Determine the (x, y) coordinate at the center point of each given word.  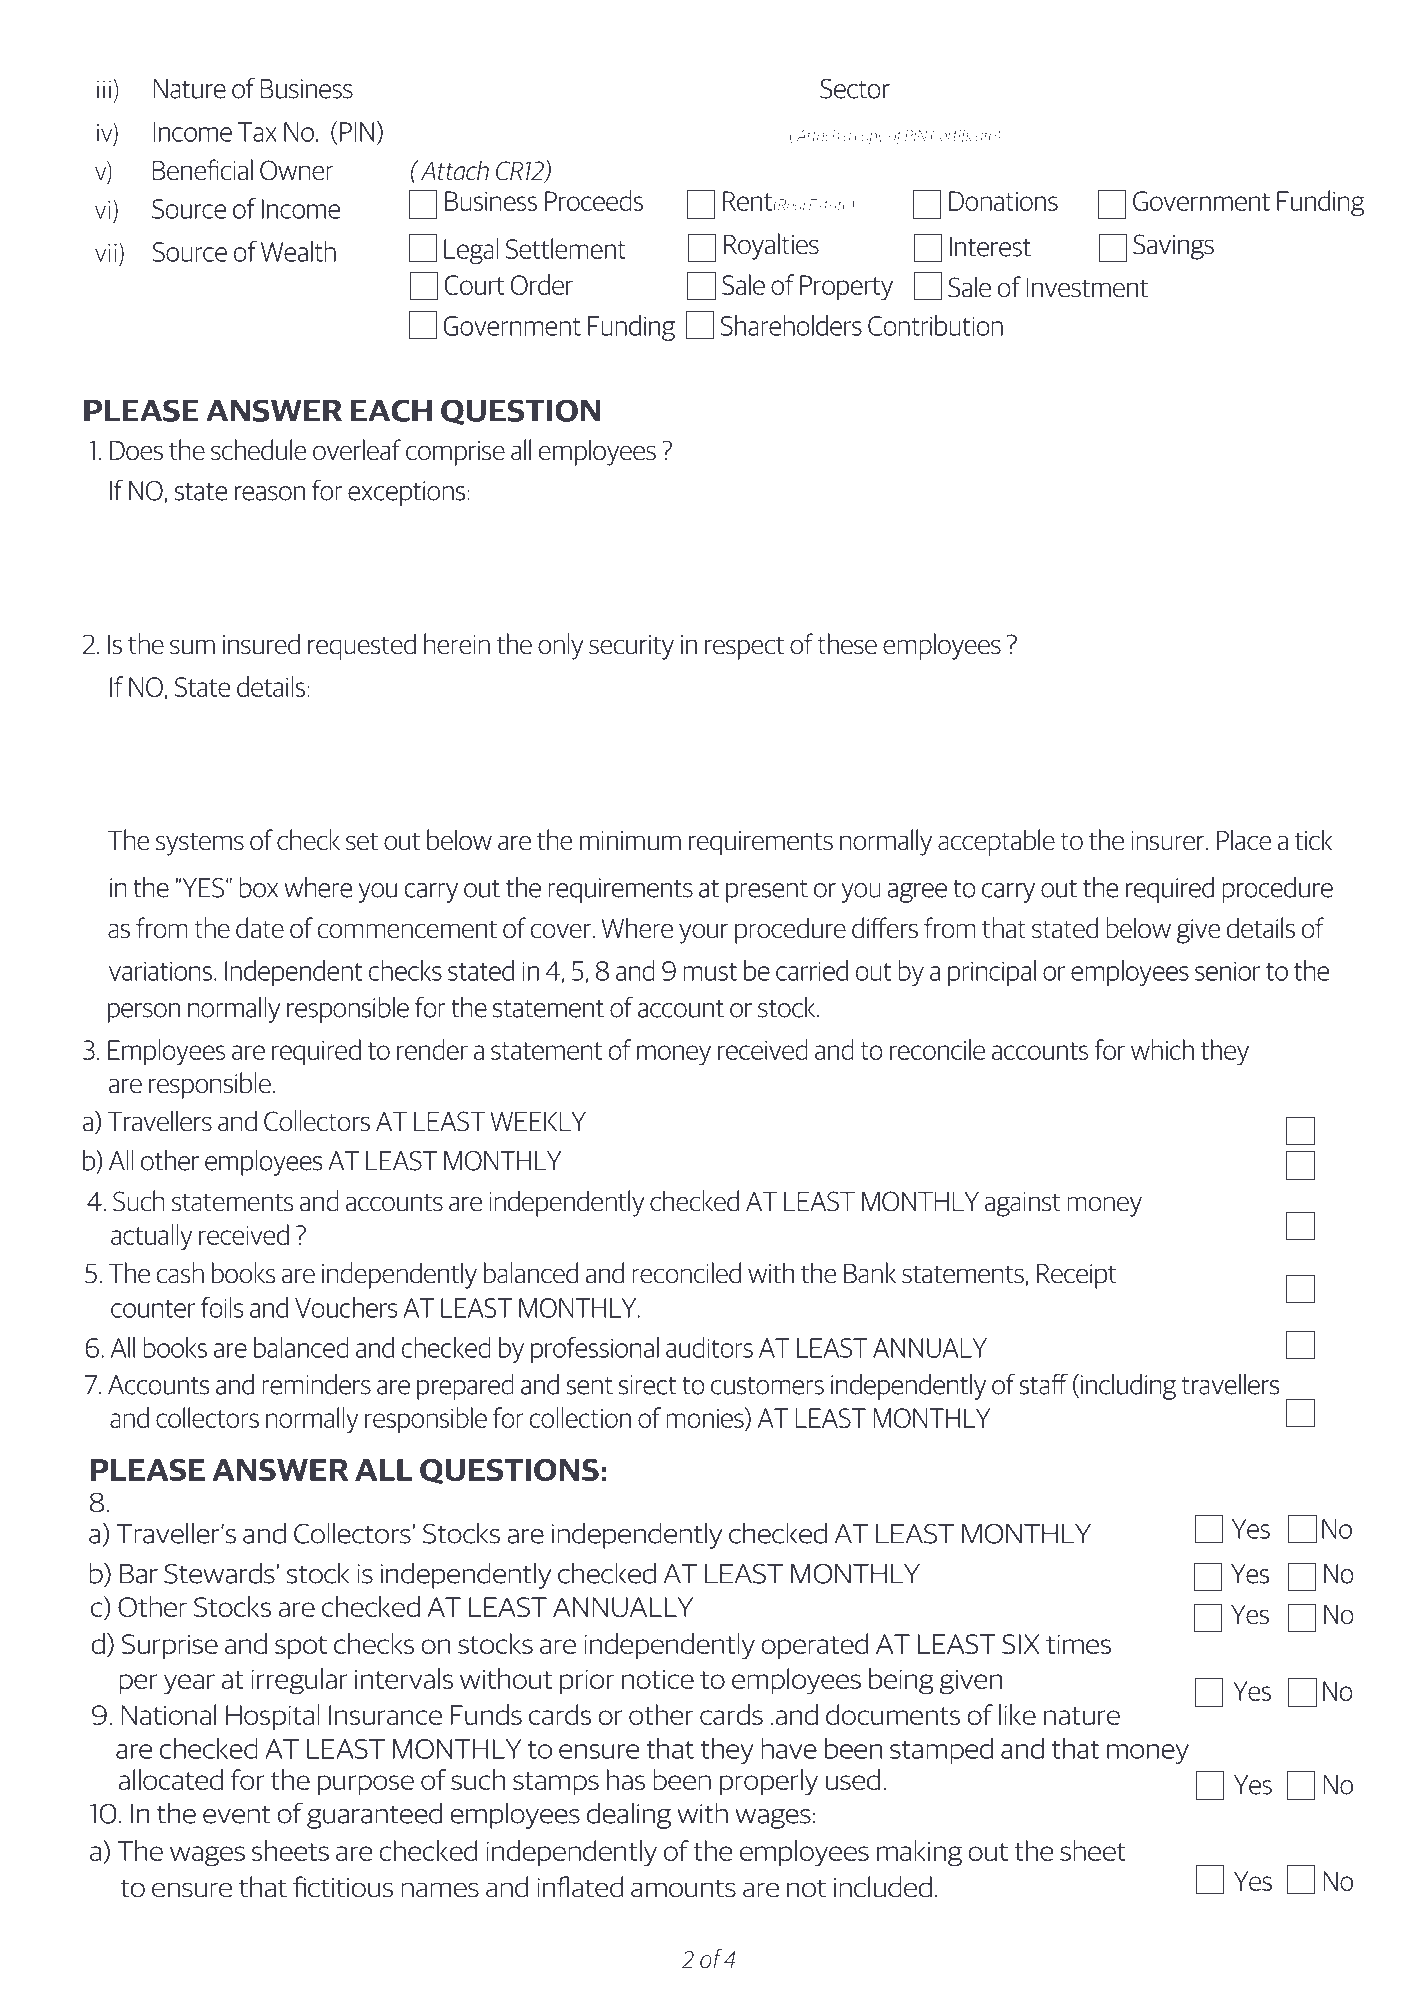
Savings (1173, 247)
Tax (257, 132)
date (260, 928)
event (237, 1815)
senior (1227, 971)
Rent (747, 201)
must (710, 972)
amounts (683, 1888)
